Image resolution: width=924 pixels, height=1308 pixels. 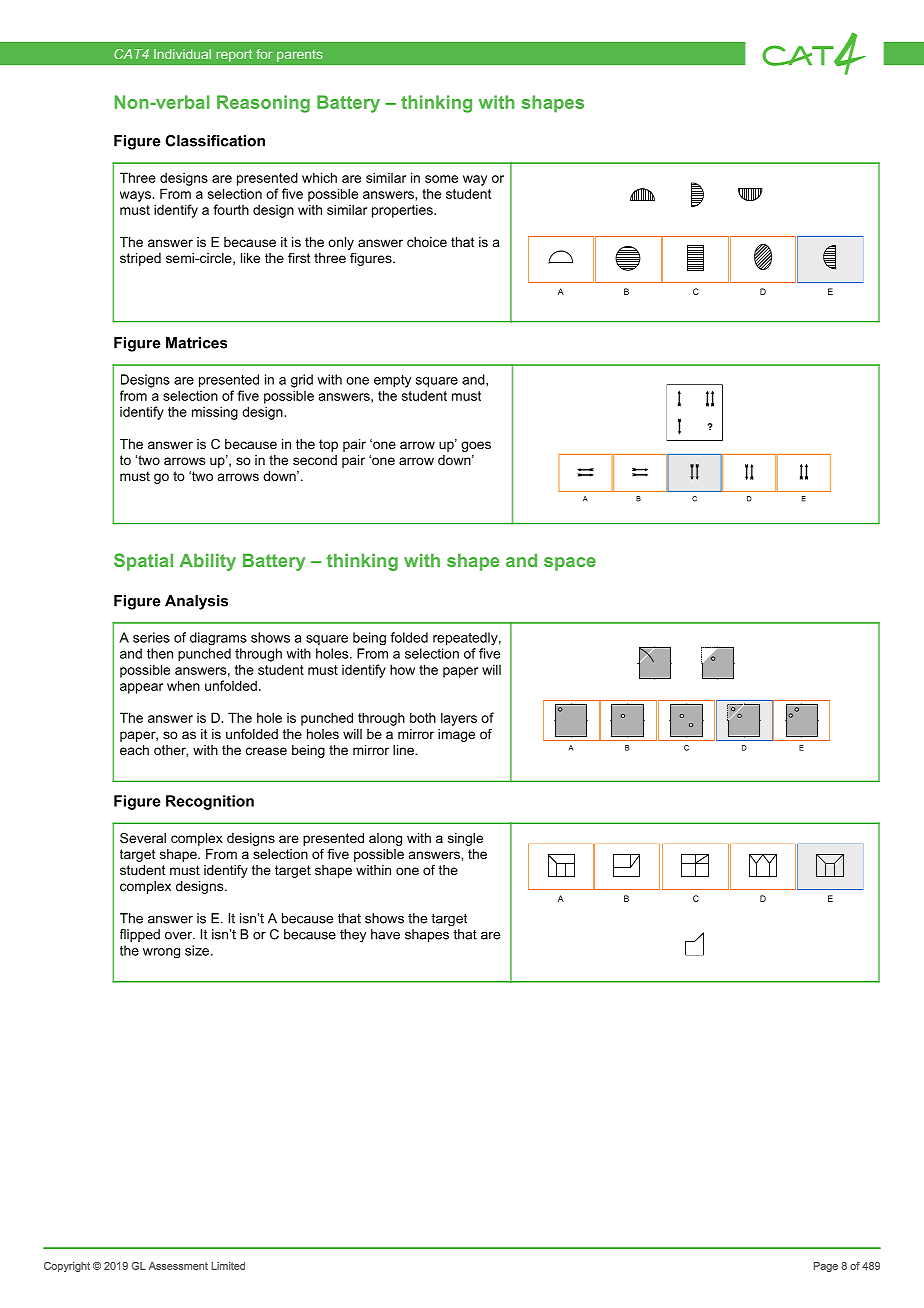 What do you see at coordinates (178, 1266) in the image?
I see `Assessment` at bounding box center [178, 1266].
